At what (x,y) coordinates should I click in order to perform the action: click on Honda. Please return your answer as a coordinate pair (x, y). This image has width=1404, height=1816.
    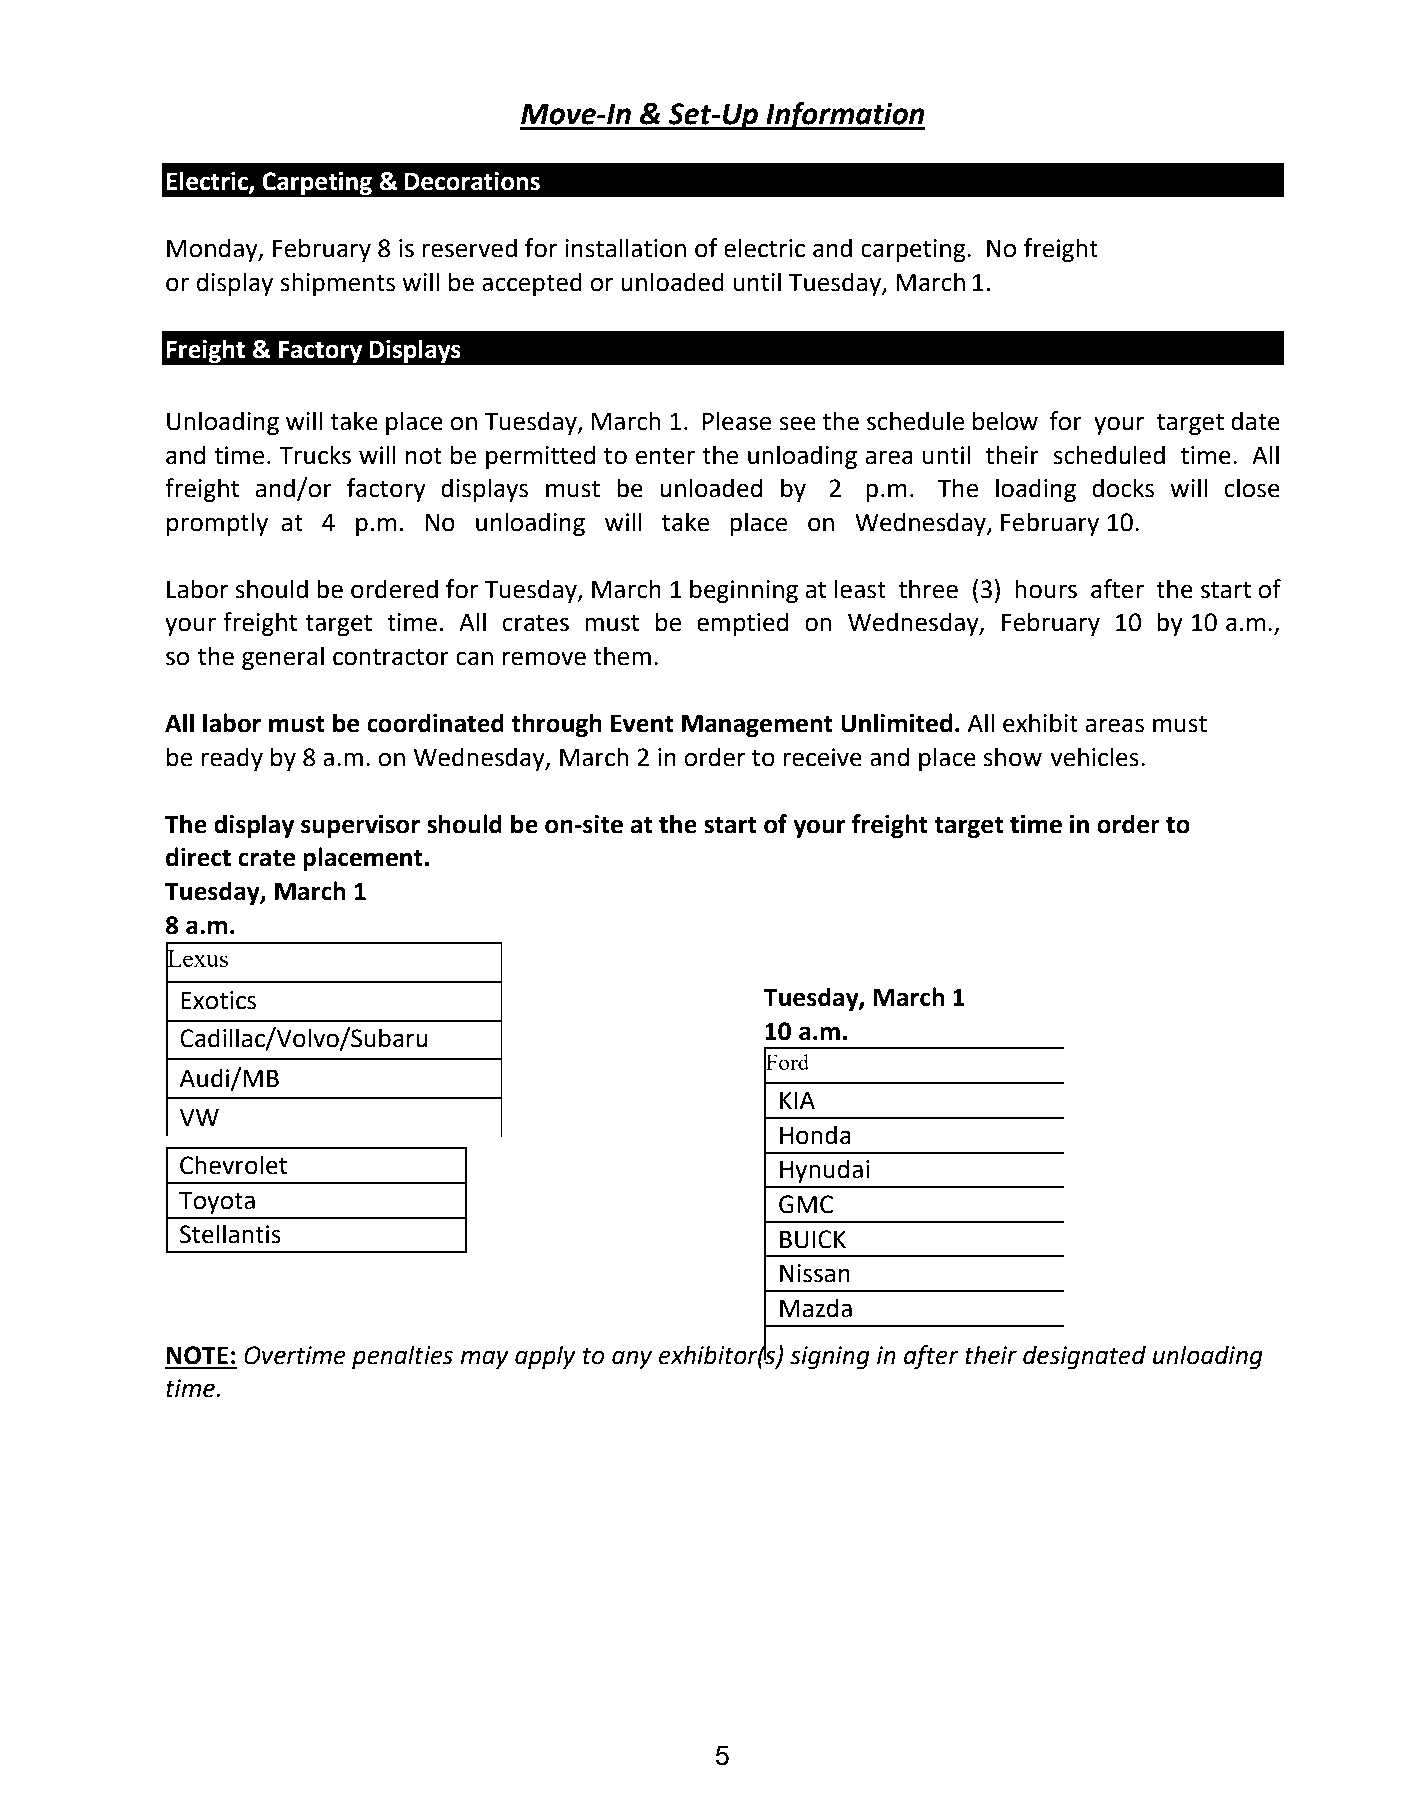
    Looking at the image, I should click on (815, 1135).
